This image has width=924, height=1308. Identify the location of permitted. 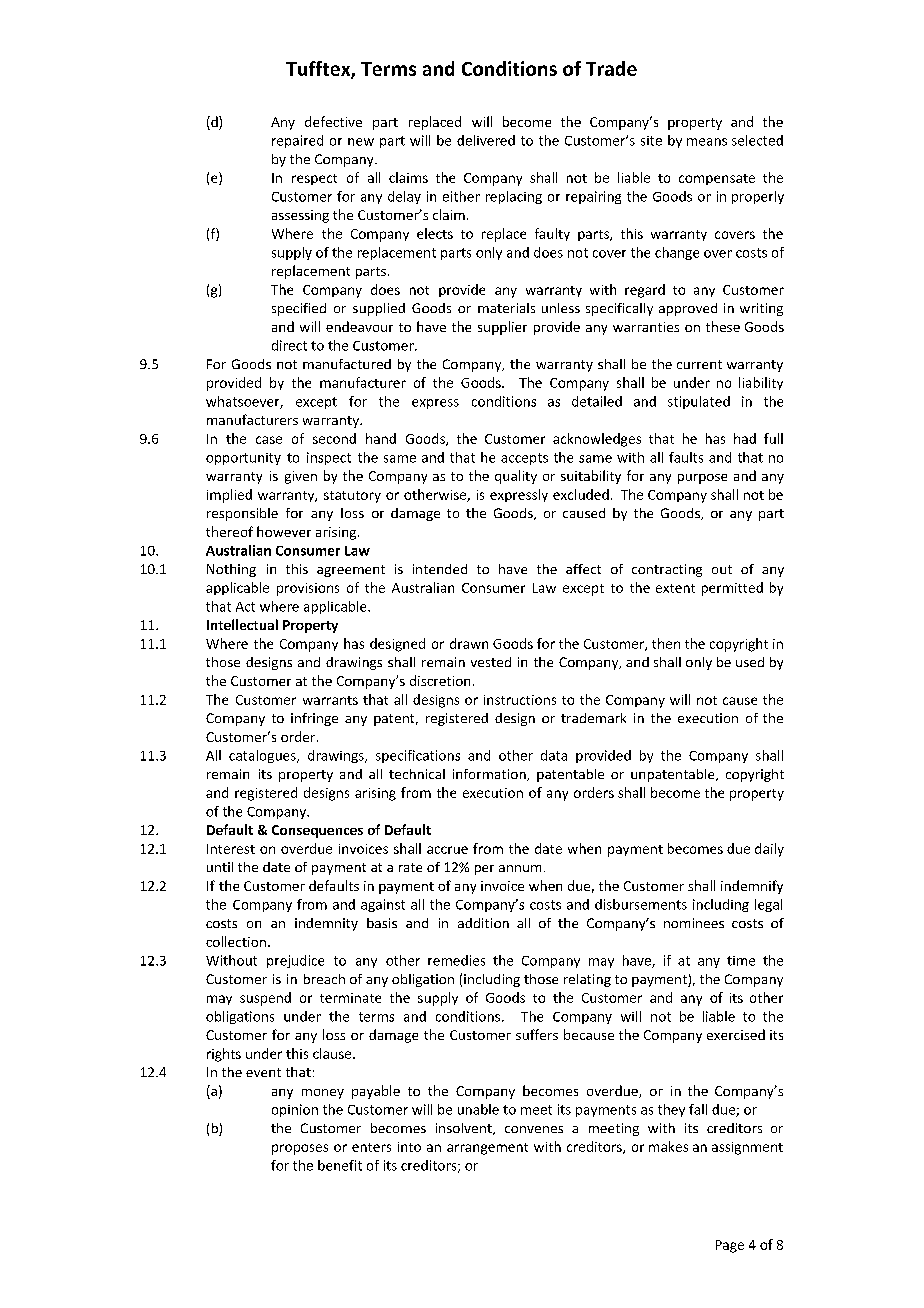
(732, 589).
